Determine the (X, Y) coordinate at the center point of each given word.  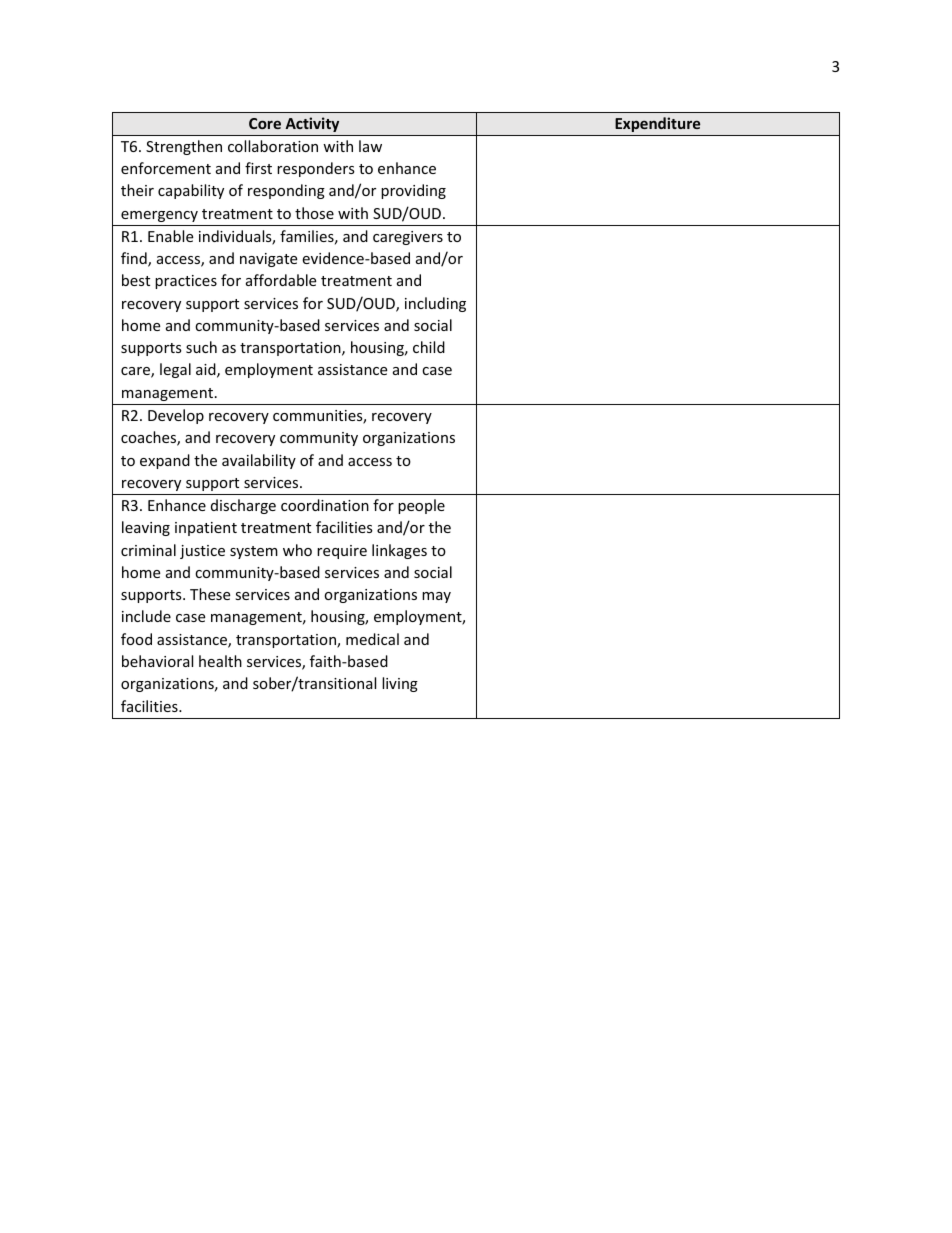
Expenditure (657, 124)
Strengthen (184, 147)
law (370, 146)
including (435, 304)
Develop (176, 416)
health (220, 661)
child (429, 347)
